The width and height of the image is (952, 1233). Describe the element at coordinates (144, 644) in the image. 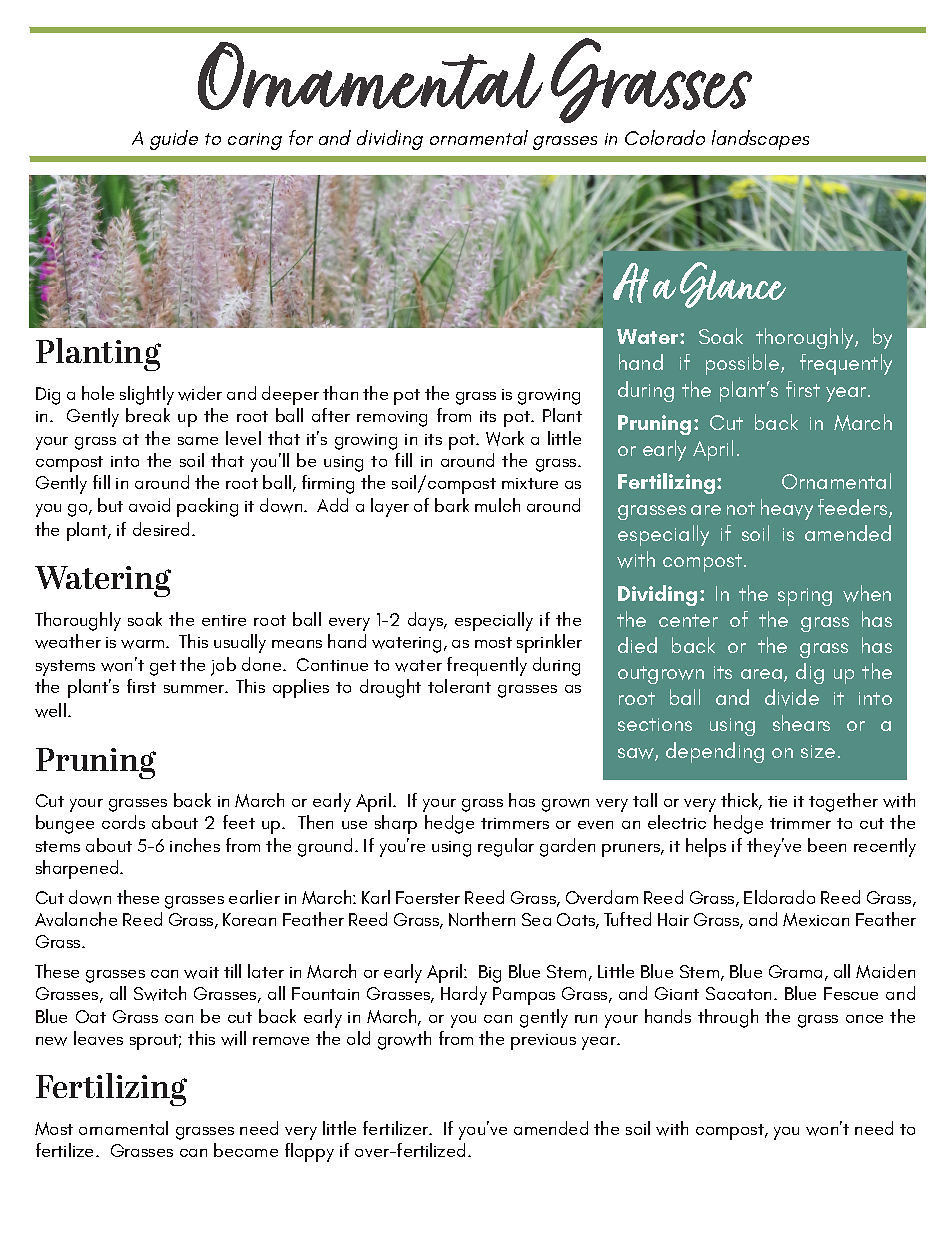

I see `warm` at that location.
